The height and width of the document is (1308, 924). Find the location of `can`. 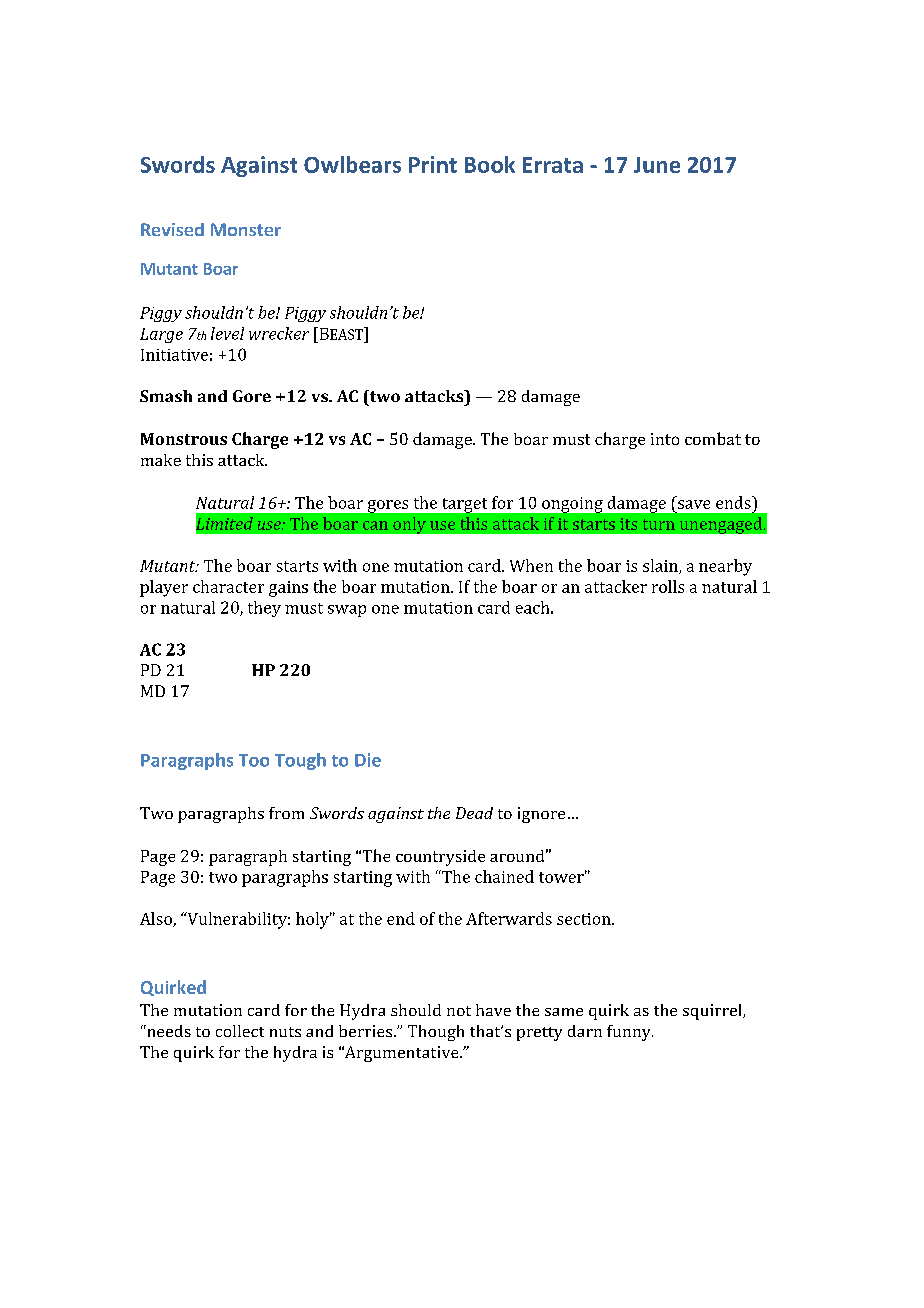

can is located at coordinates (375, 525).
